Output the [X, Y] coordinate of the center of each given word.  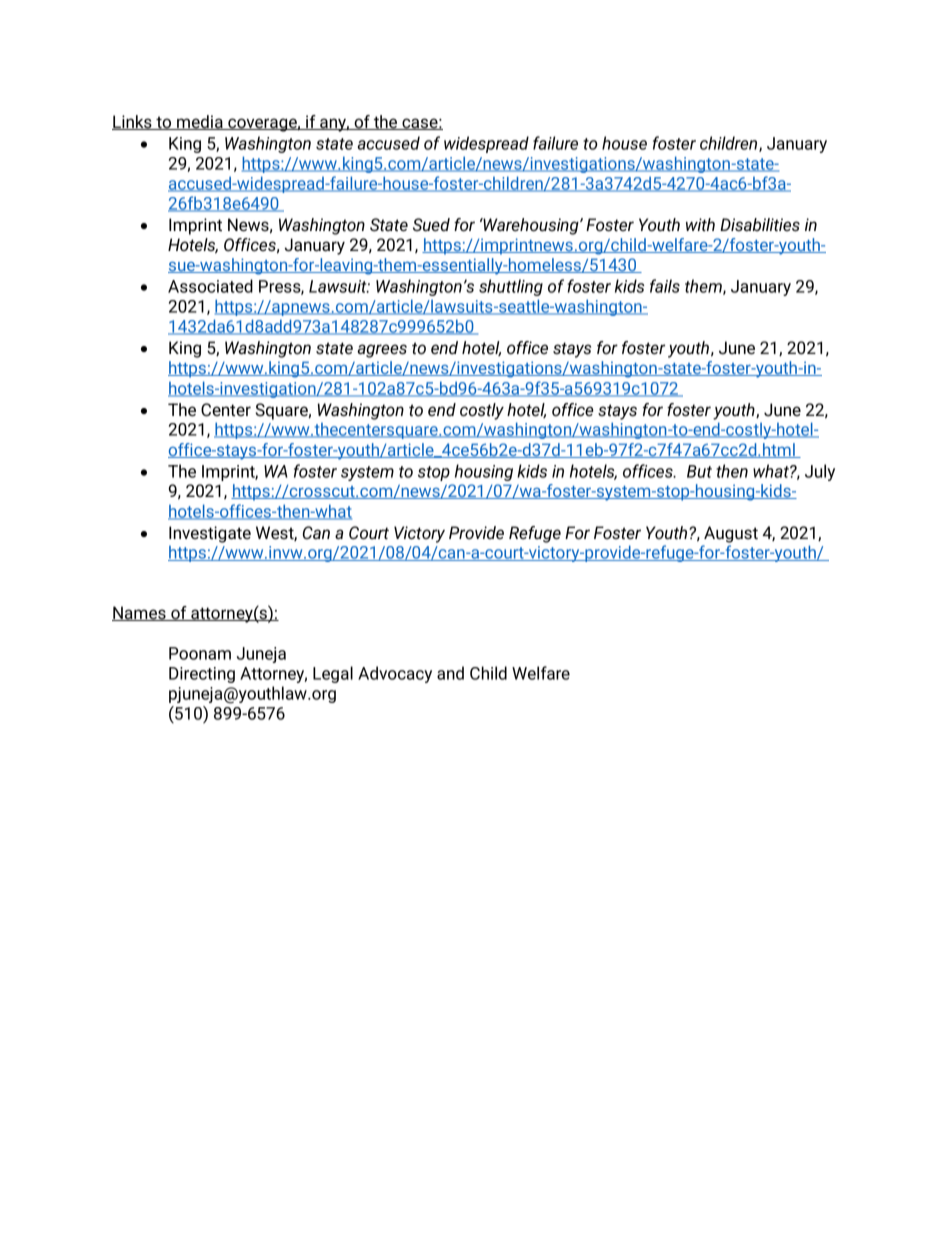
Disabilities [760, 225]
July [820, 472]
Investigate [210, 534]
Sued [431, 225]
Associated [210, 286]
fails [665, 286]
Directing [202, 675]
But [699, 471]
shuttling [511, 287]
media [200, 122]
